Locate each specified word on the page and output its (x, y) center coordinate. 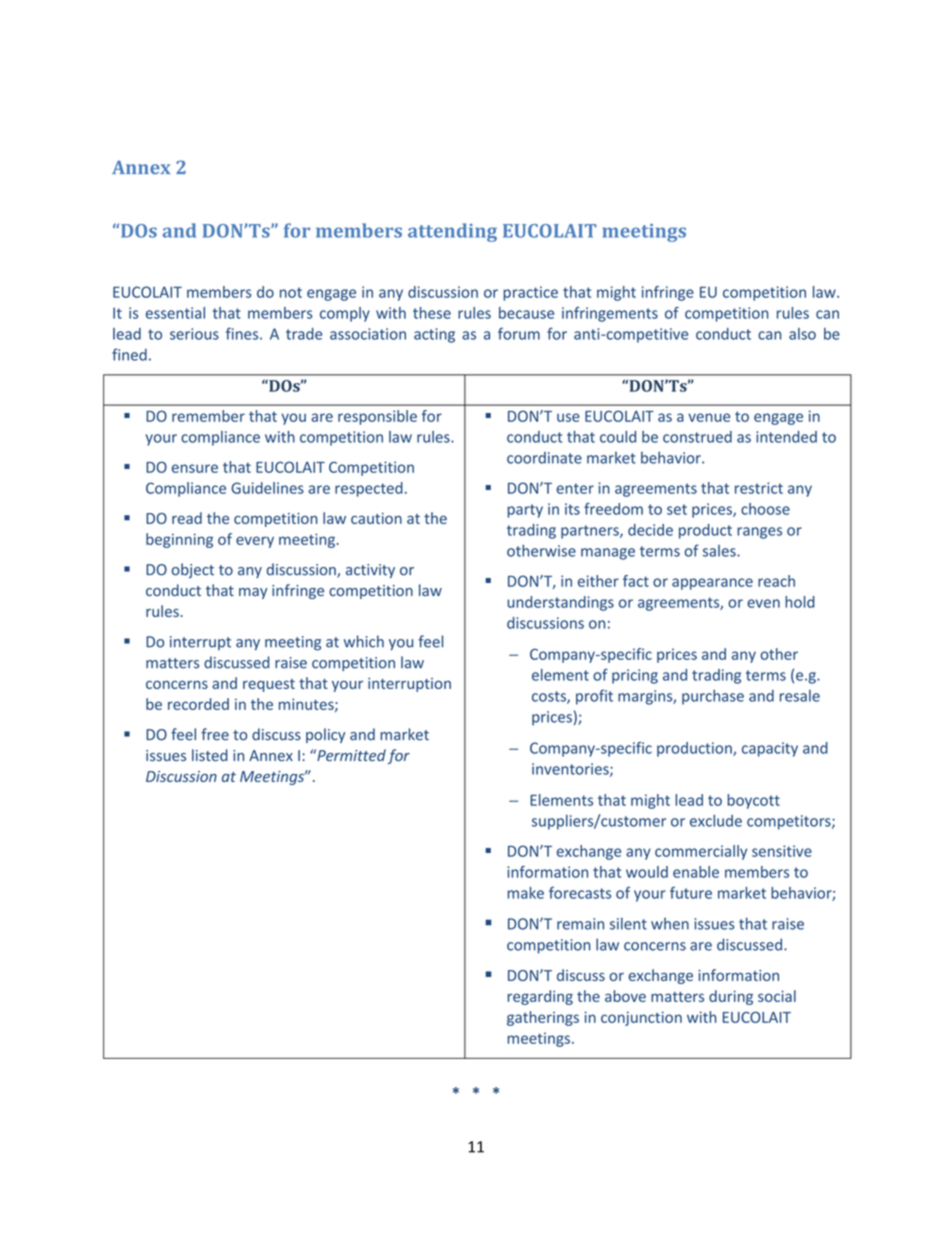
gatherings (543, 1018)
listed (210, 755)
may (253, 593)
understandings (560, 603)
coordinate (544, 458)
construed (697, 437)
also (802, 334)
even (763, 603)
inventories (571, 770)
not (291, 292)
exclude (716, 820)
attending (452, 232)
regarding (540, 997)
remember (208, 416)
